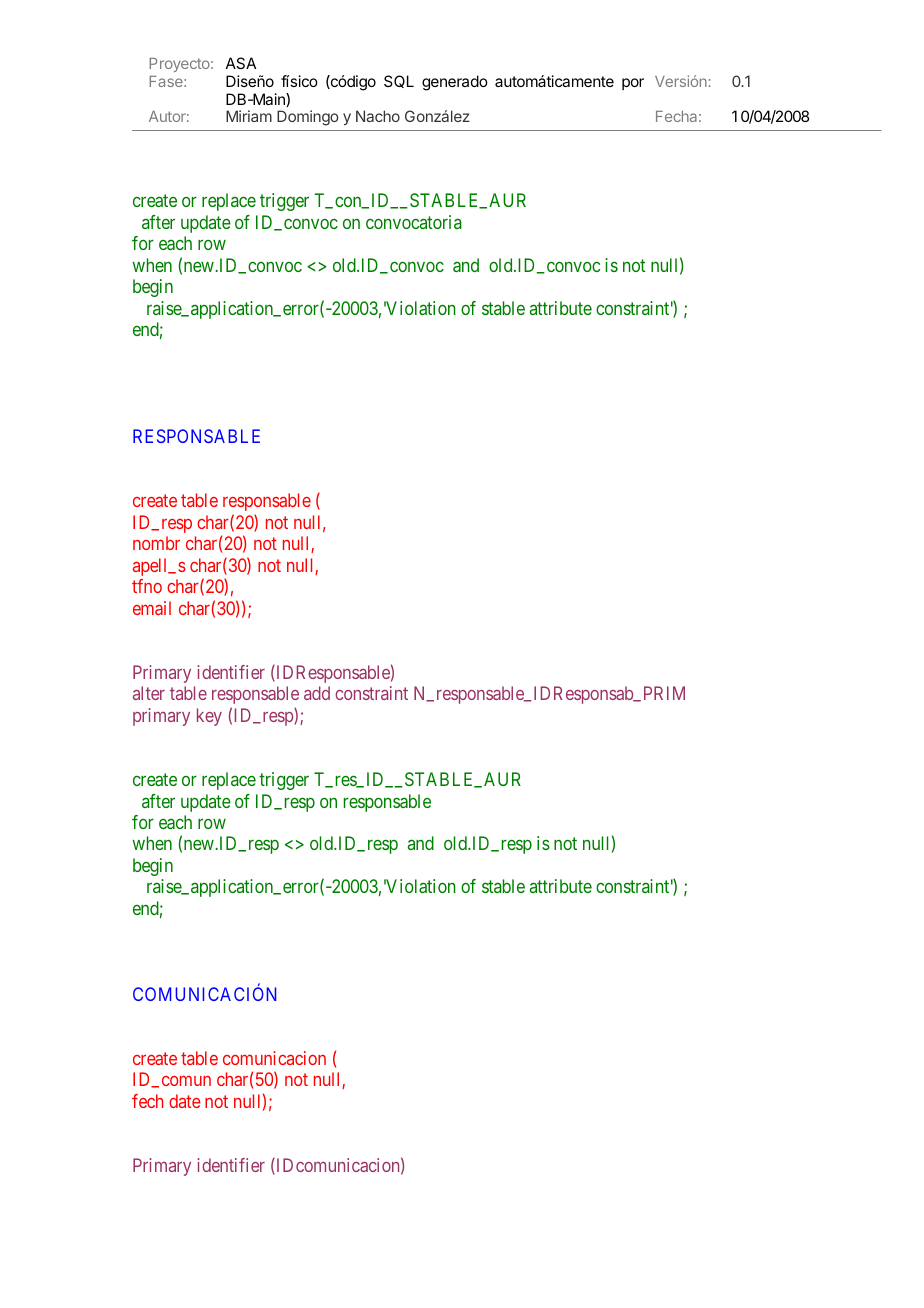 The width and height of the screenshot is (924, 1308). I want to click on alter, so click(149, 693).
